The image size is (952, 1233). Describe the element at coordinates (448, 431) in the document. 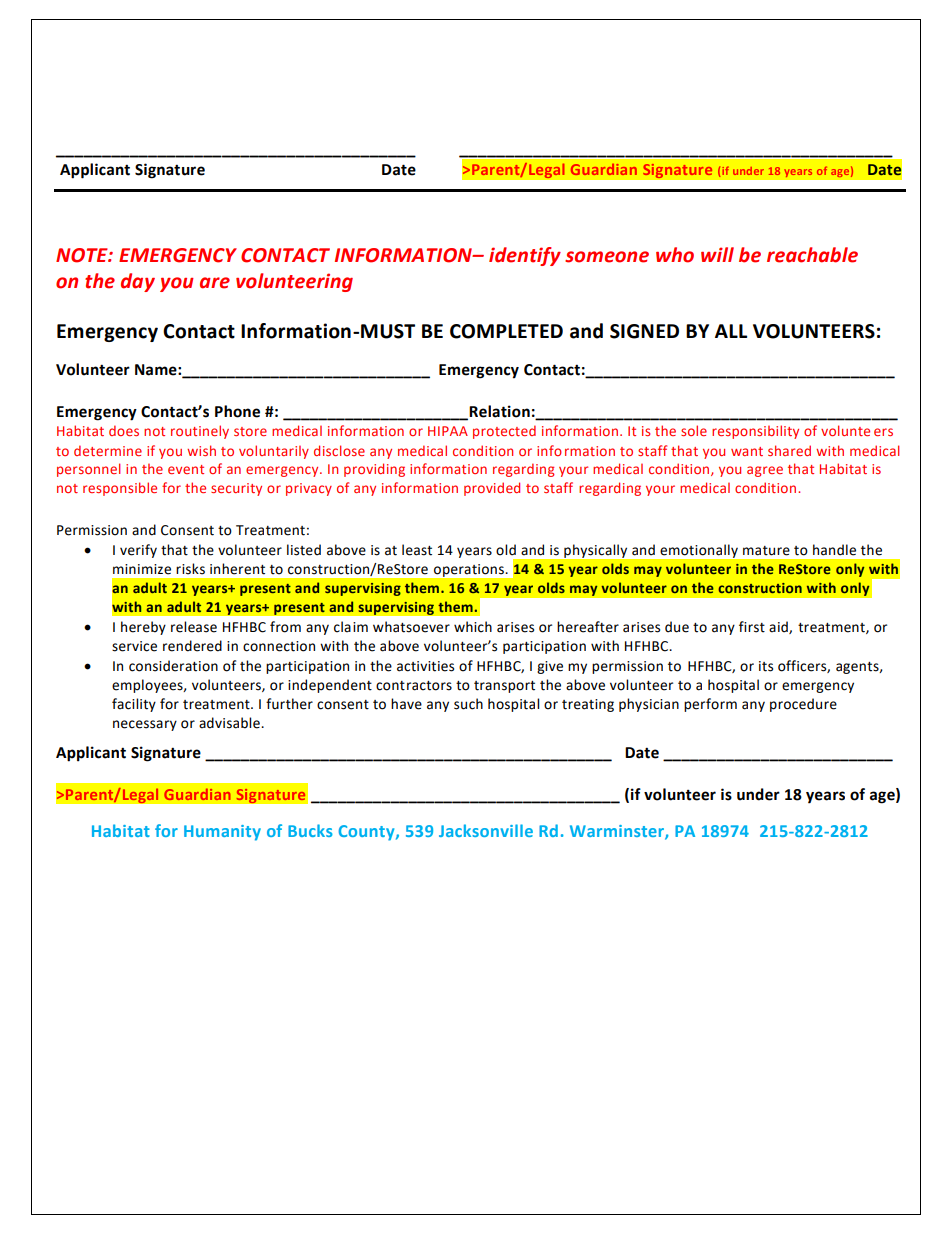

I see `HIPAA` at that location.
